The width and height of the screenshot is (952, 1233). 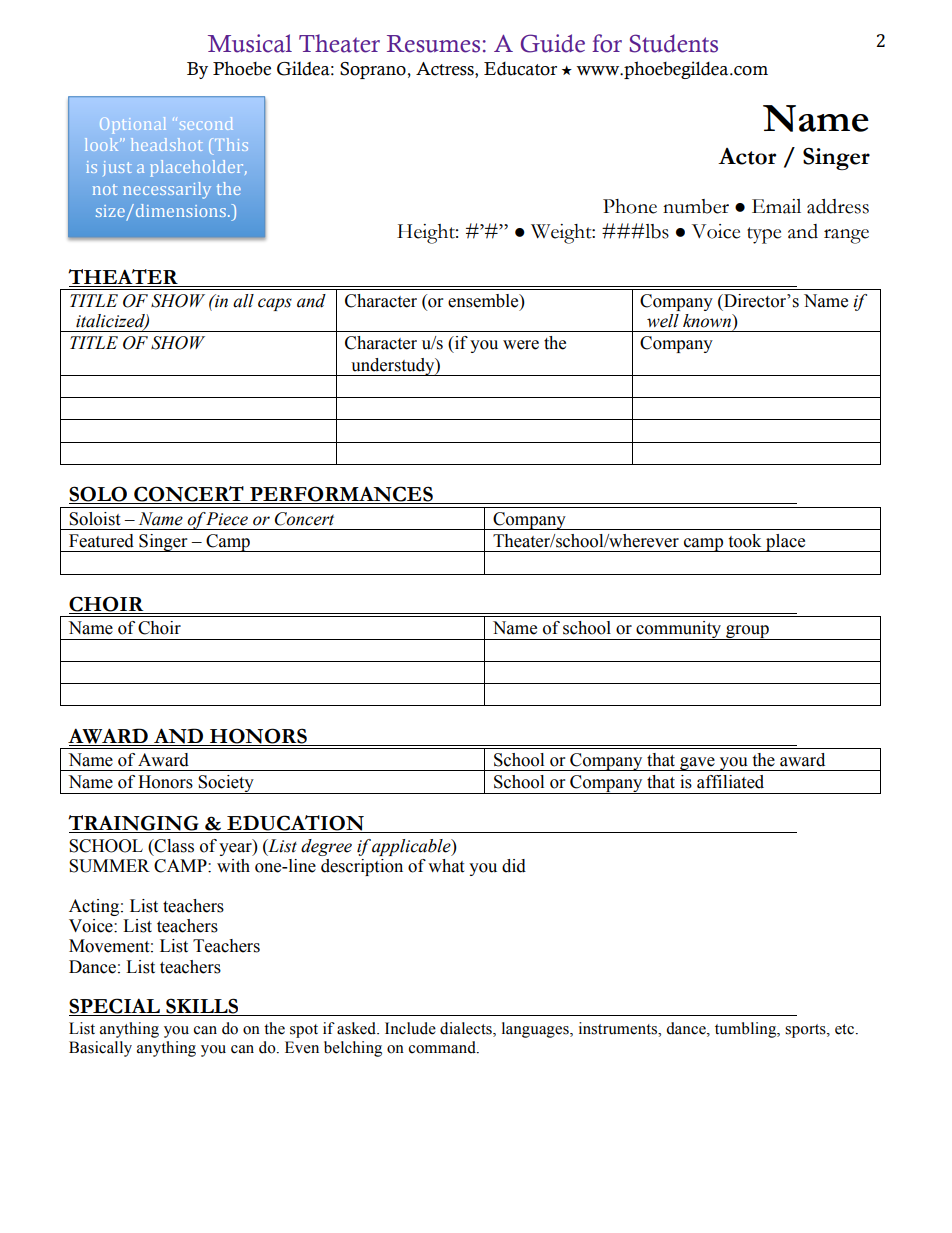 I want to click on SKILLS, so click(x=202, y=1007).
